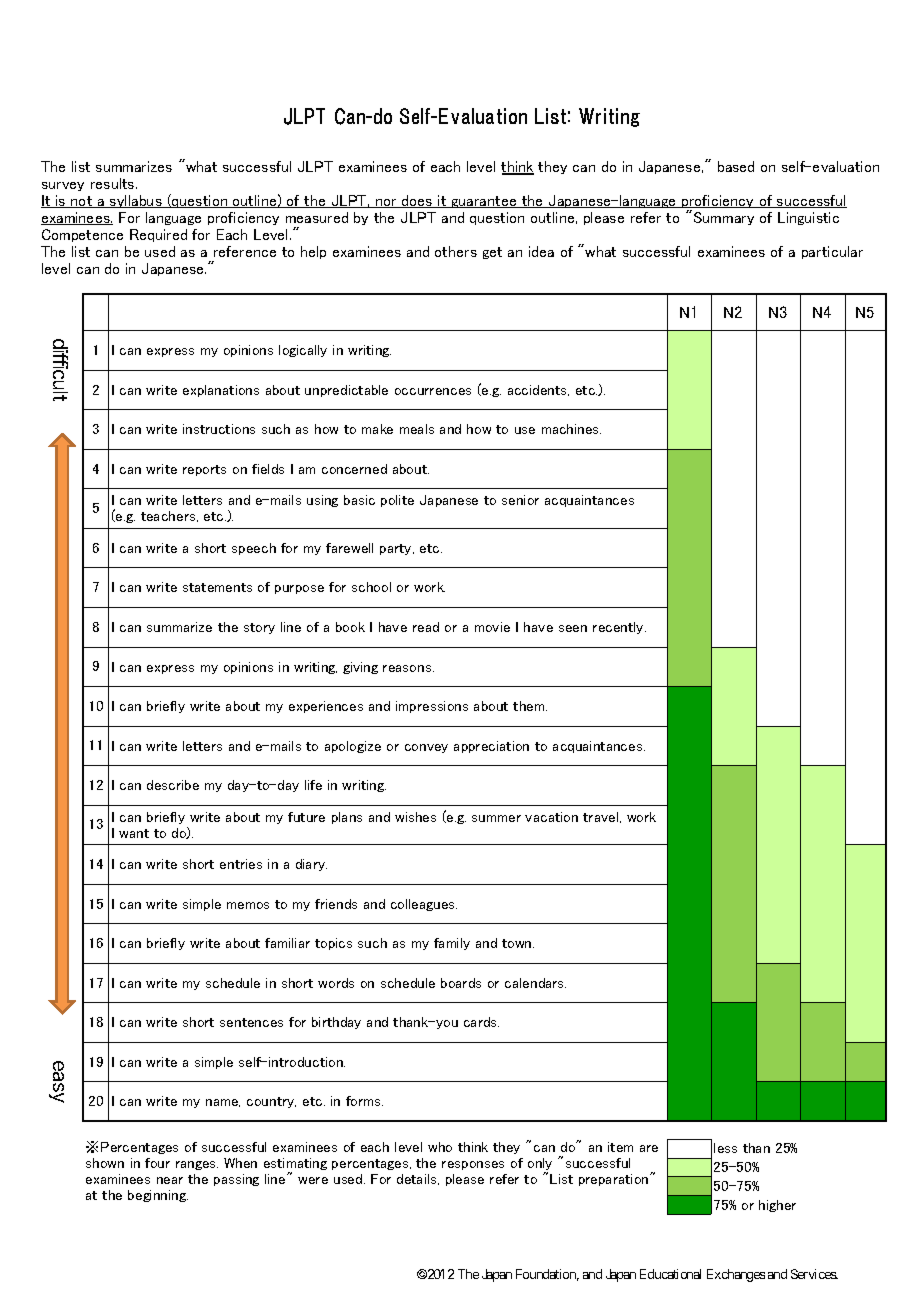  What do you see at coordinates (134, 833) in the page?
I see `want` at bounding box center [134, 833].
